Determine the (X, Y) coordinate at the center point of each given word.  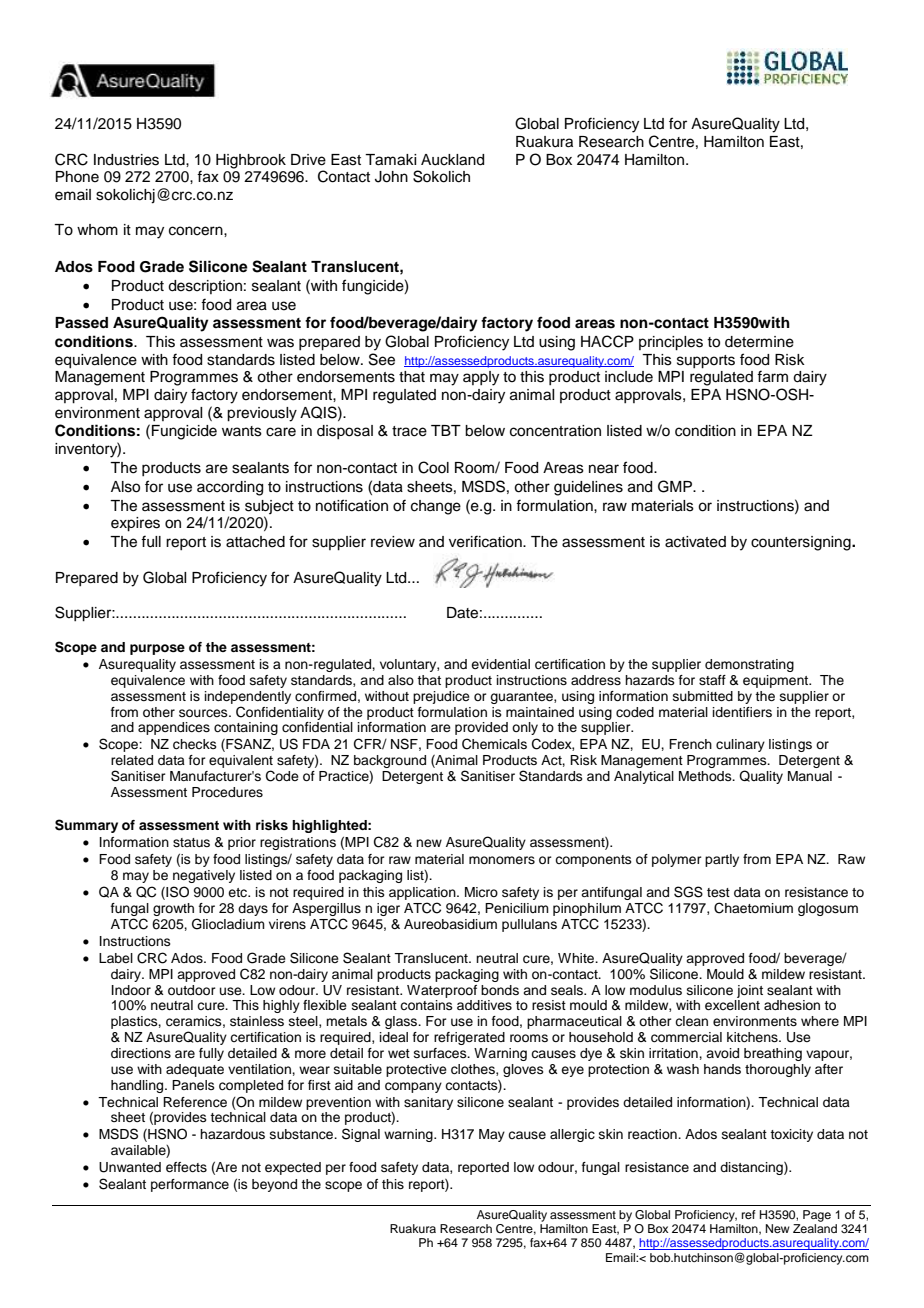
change (436, 507)
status (191, 842)
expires (135, 524)
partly (722, 860)
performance (190, 1185)
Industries (126, 160)
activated (695, 542)
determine (759, 342)
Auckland (452, 160)
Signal (361, 1135)
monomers (502, 860)
